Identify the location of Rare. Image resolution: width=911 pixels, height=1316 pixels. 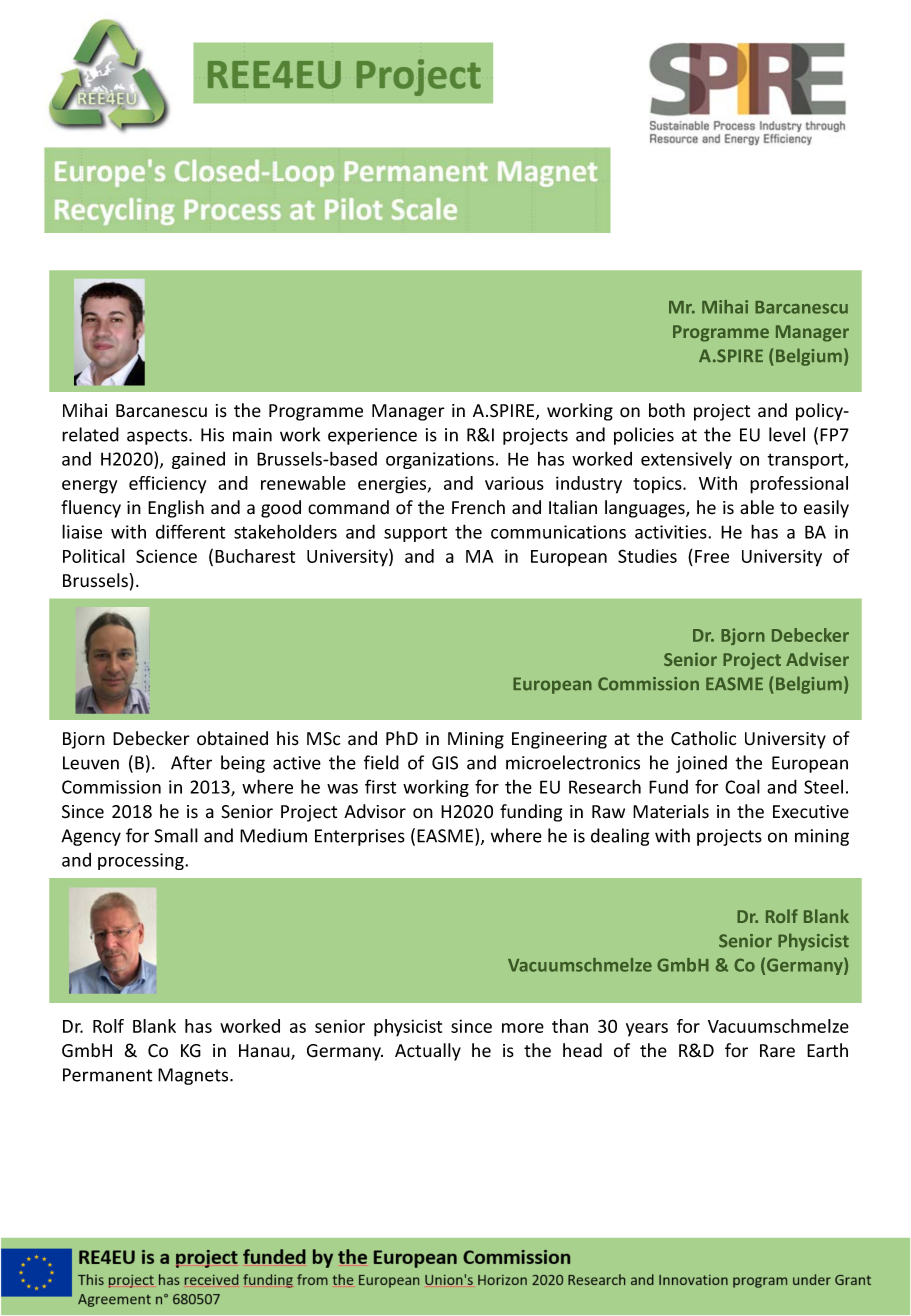
(777, 1051).
